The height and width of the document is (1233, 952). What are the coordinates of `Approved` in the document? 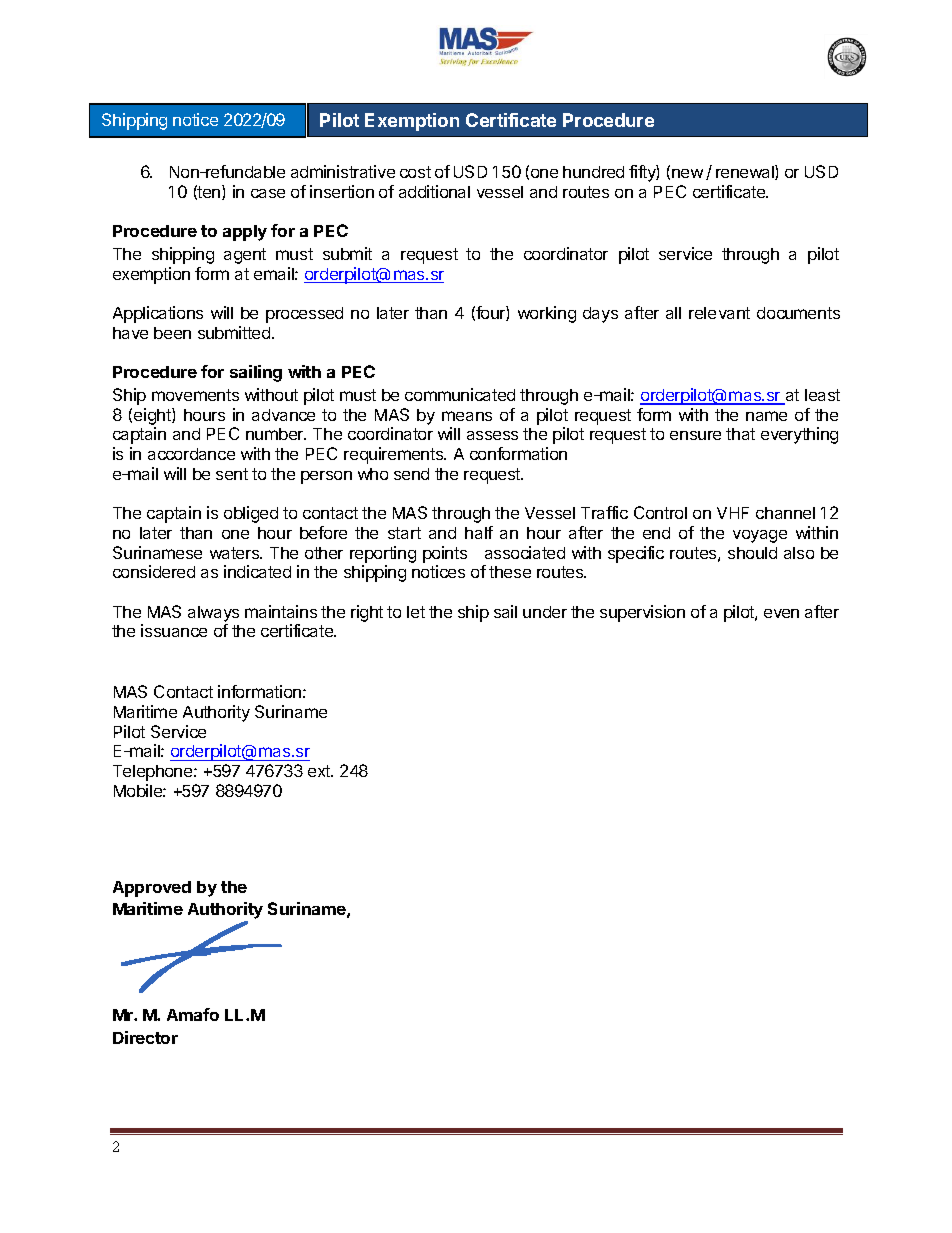 It's located at (152, 889).
